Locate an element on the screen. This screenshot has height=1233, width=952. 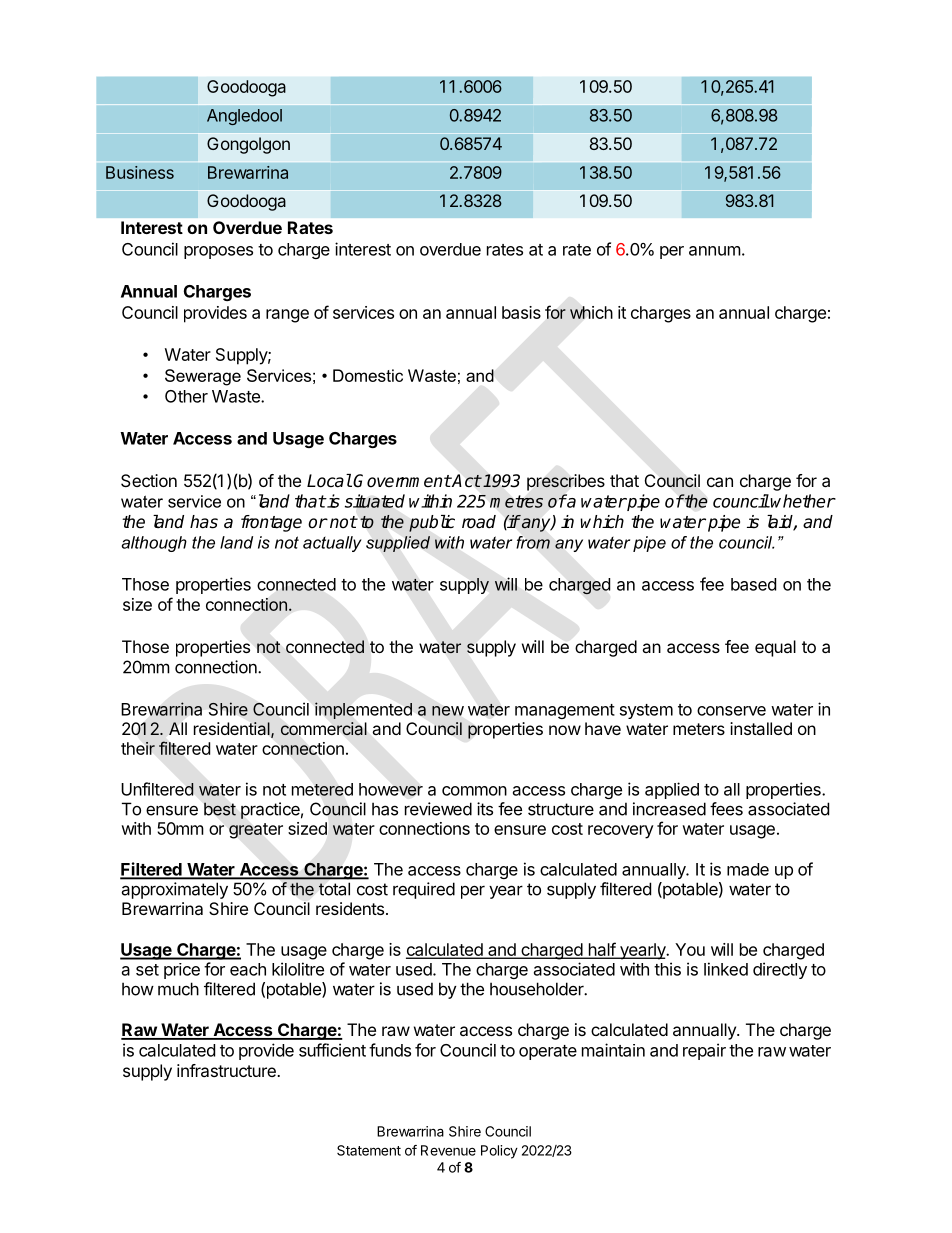
equal is located at coordinates (775, 648).
